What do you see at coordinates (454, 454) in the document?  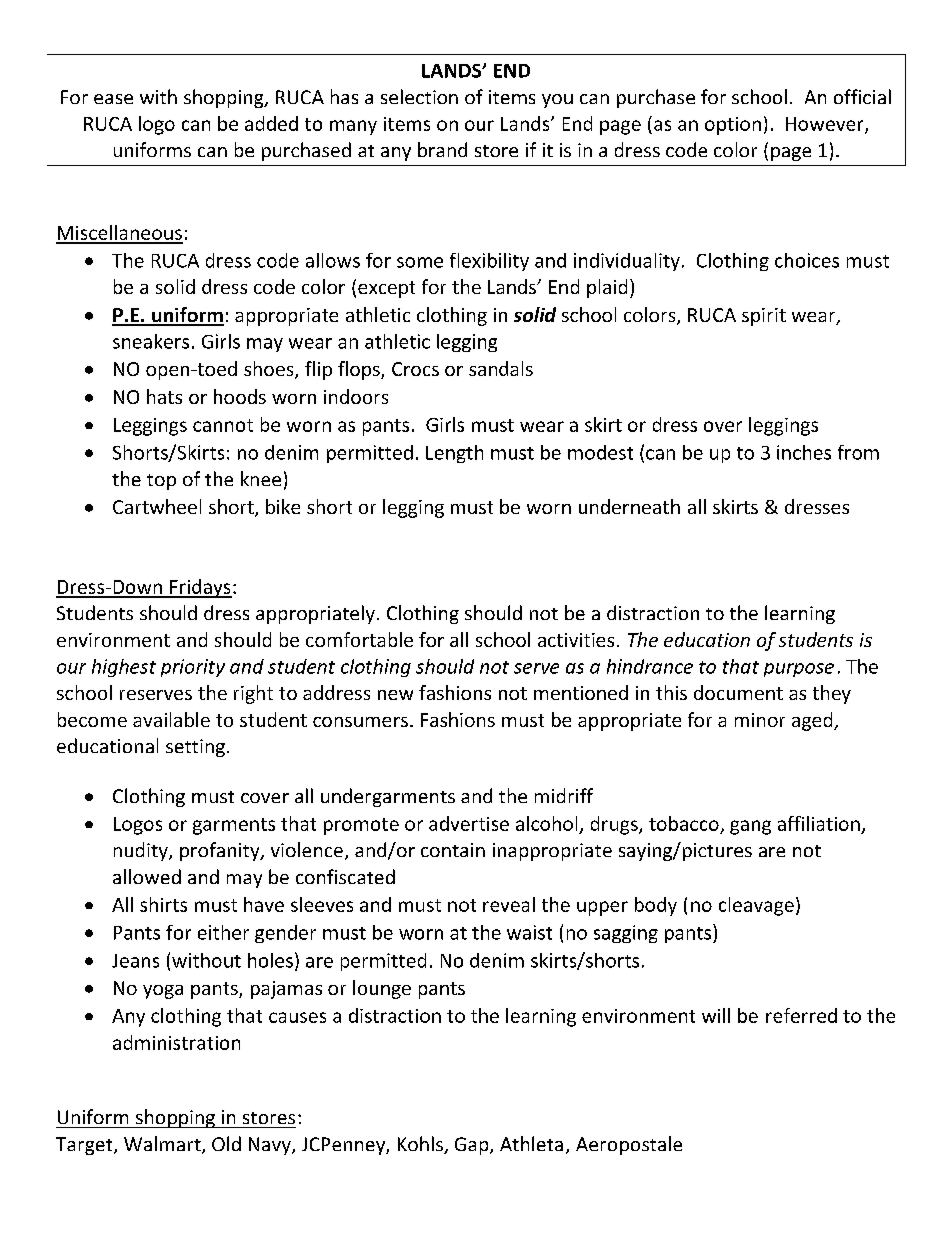 I see `Length` at bounding box center [454, 454].
